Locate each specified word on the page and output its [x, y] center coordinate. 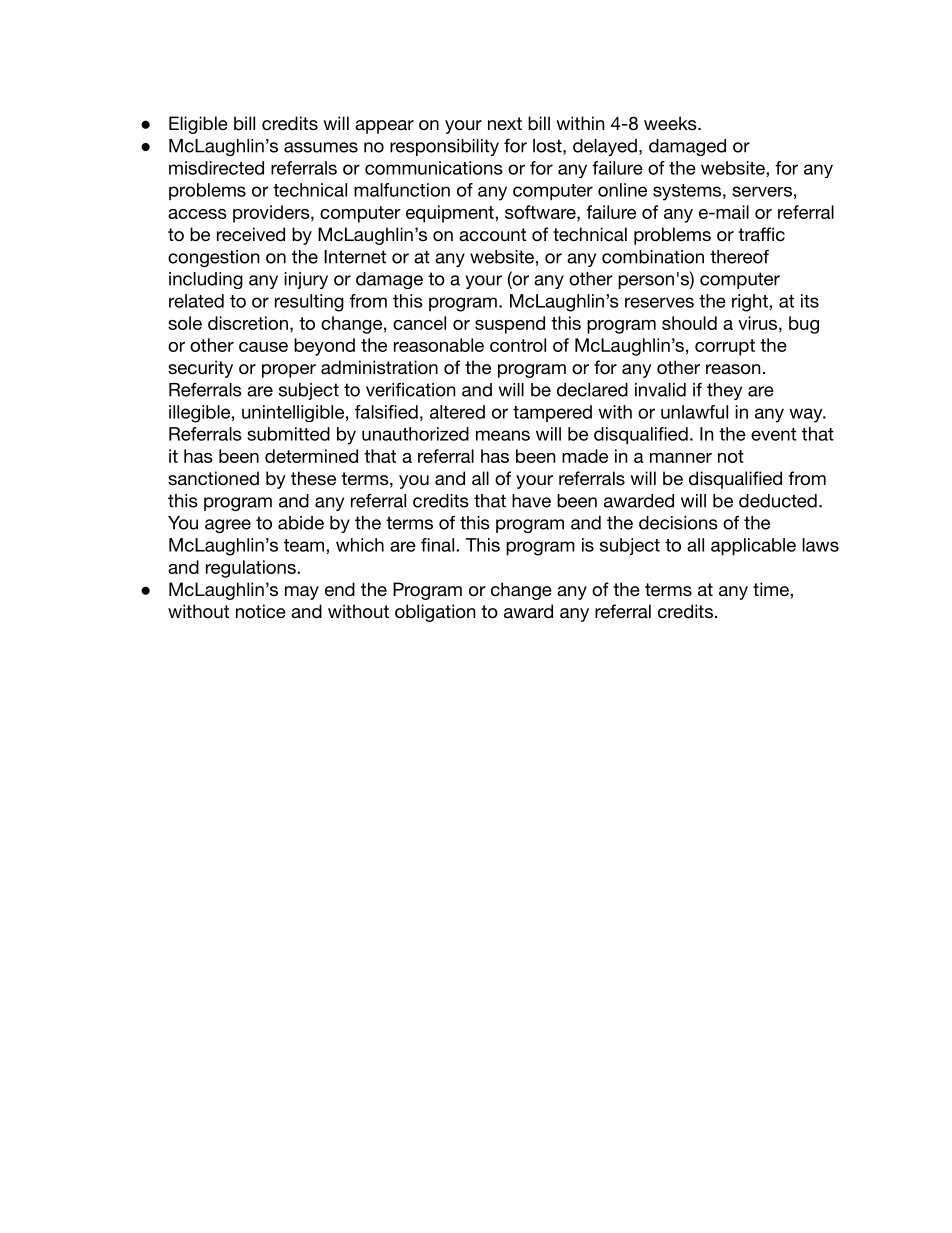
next [505, 124]
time [772, 589]
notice [261, 611]
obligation [435, 613]
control [518, 345]
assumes [321, 147]
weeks [671, 123]
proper [289, 371]
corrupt [725, 347]
